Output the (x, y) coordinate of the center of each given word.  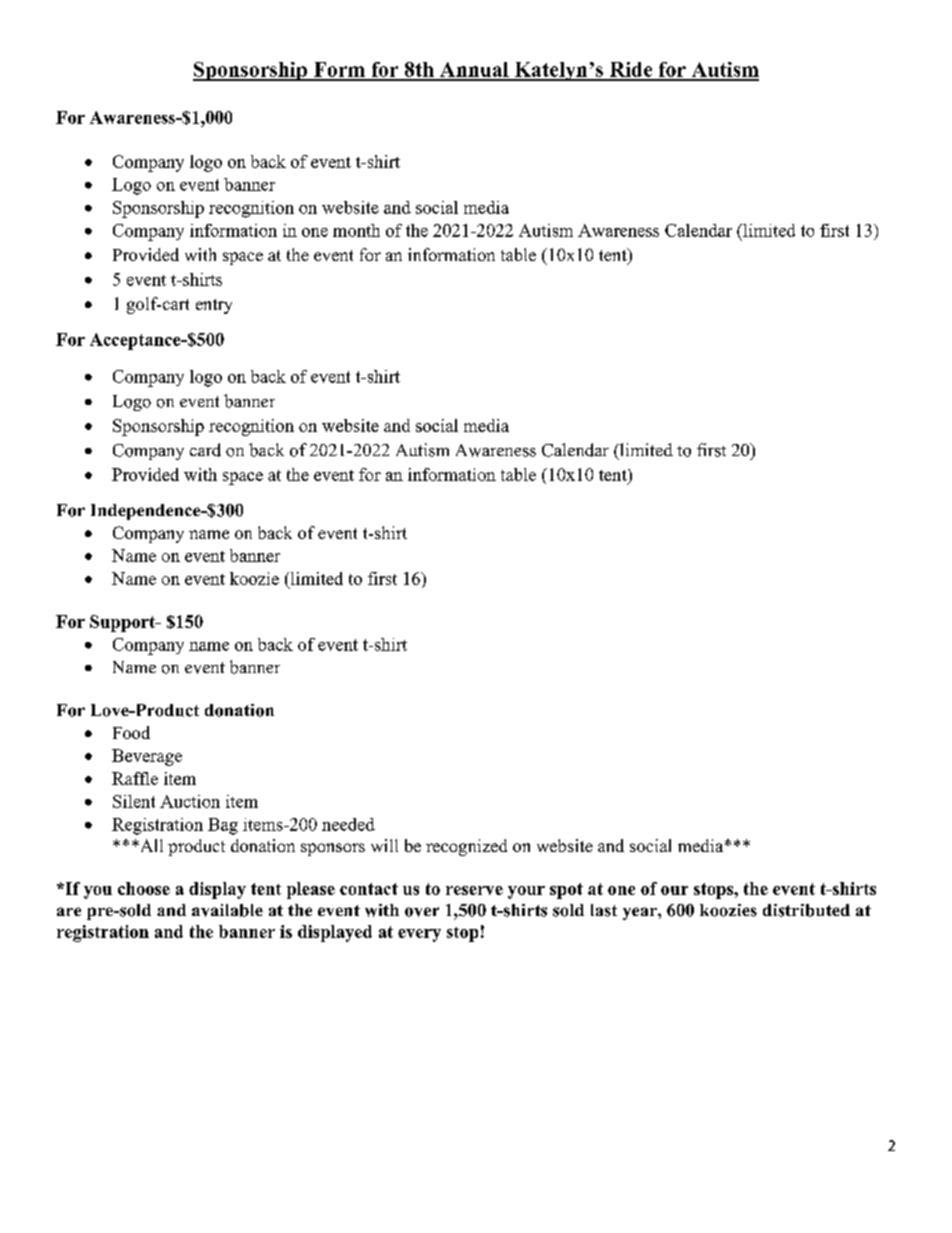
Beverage (147, 757)
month (356, 230)
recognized (466, 847)
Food (131, 732)
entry (214, 306)
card (205, 450)
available (227, 910)
